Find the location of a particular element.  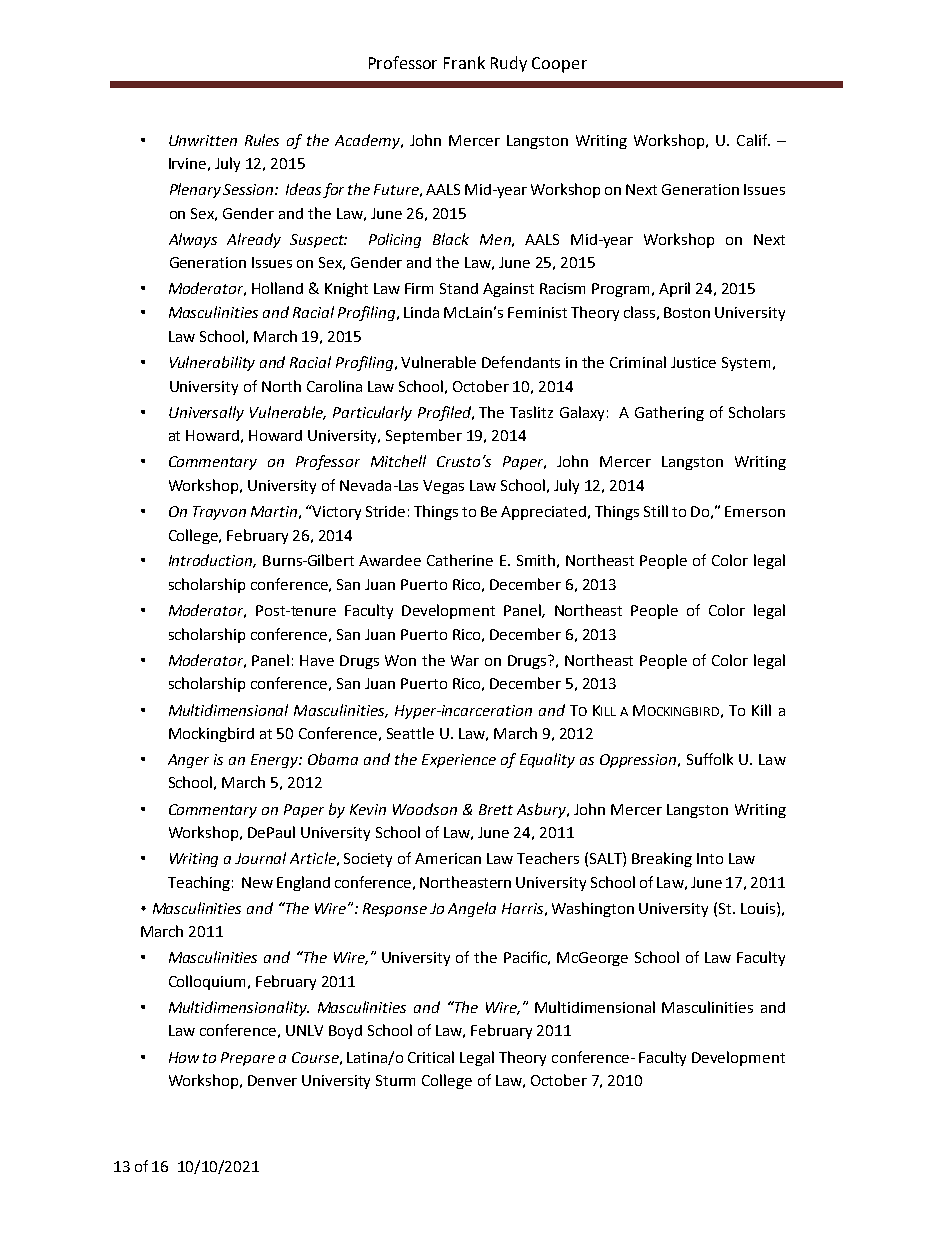

Still is located at coordinates (656, 511).
